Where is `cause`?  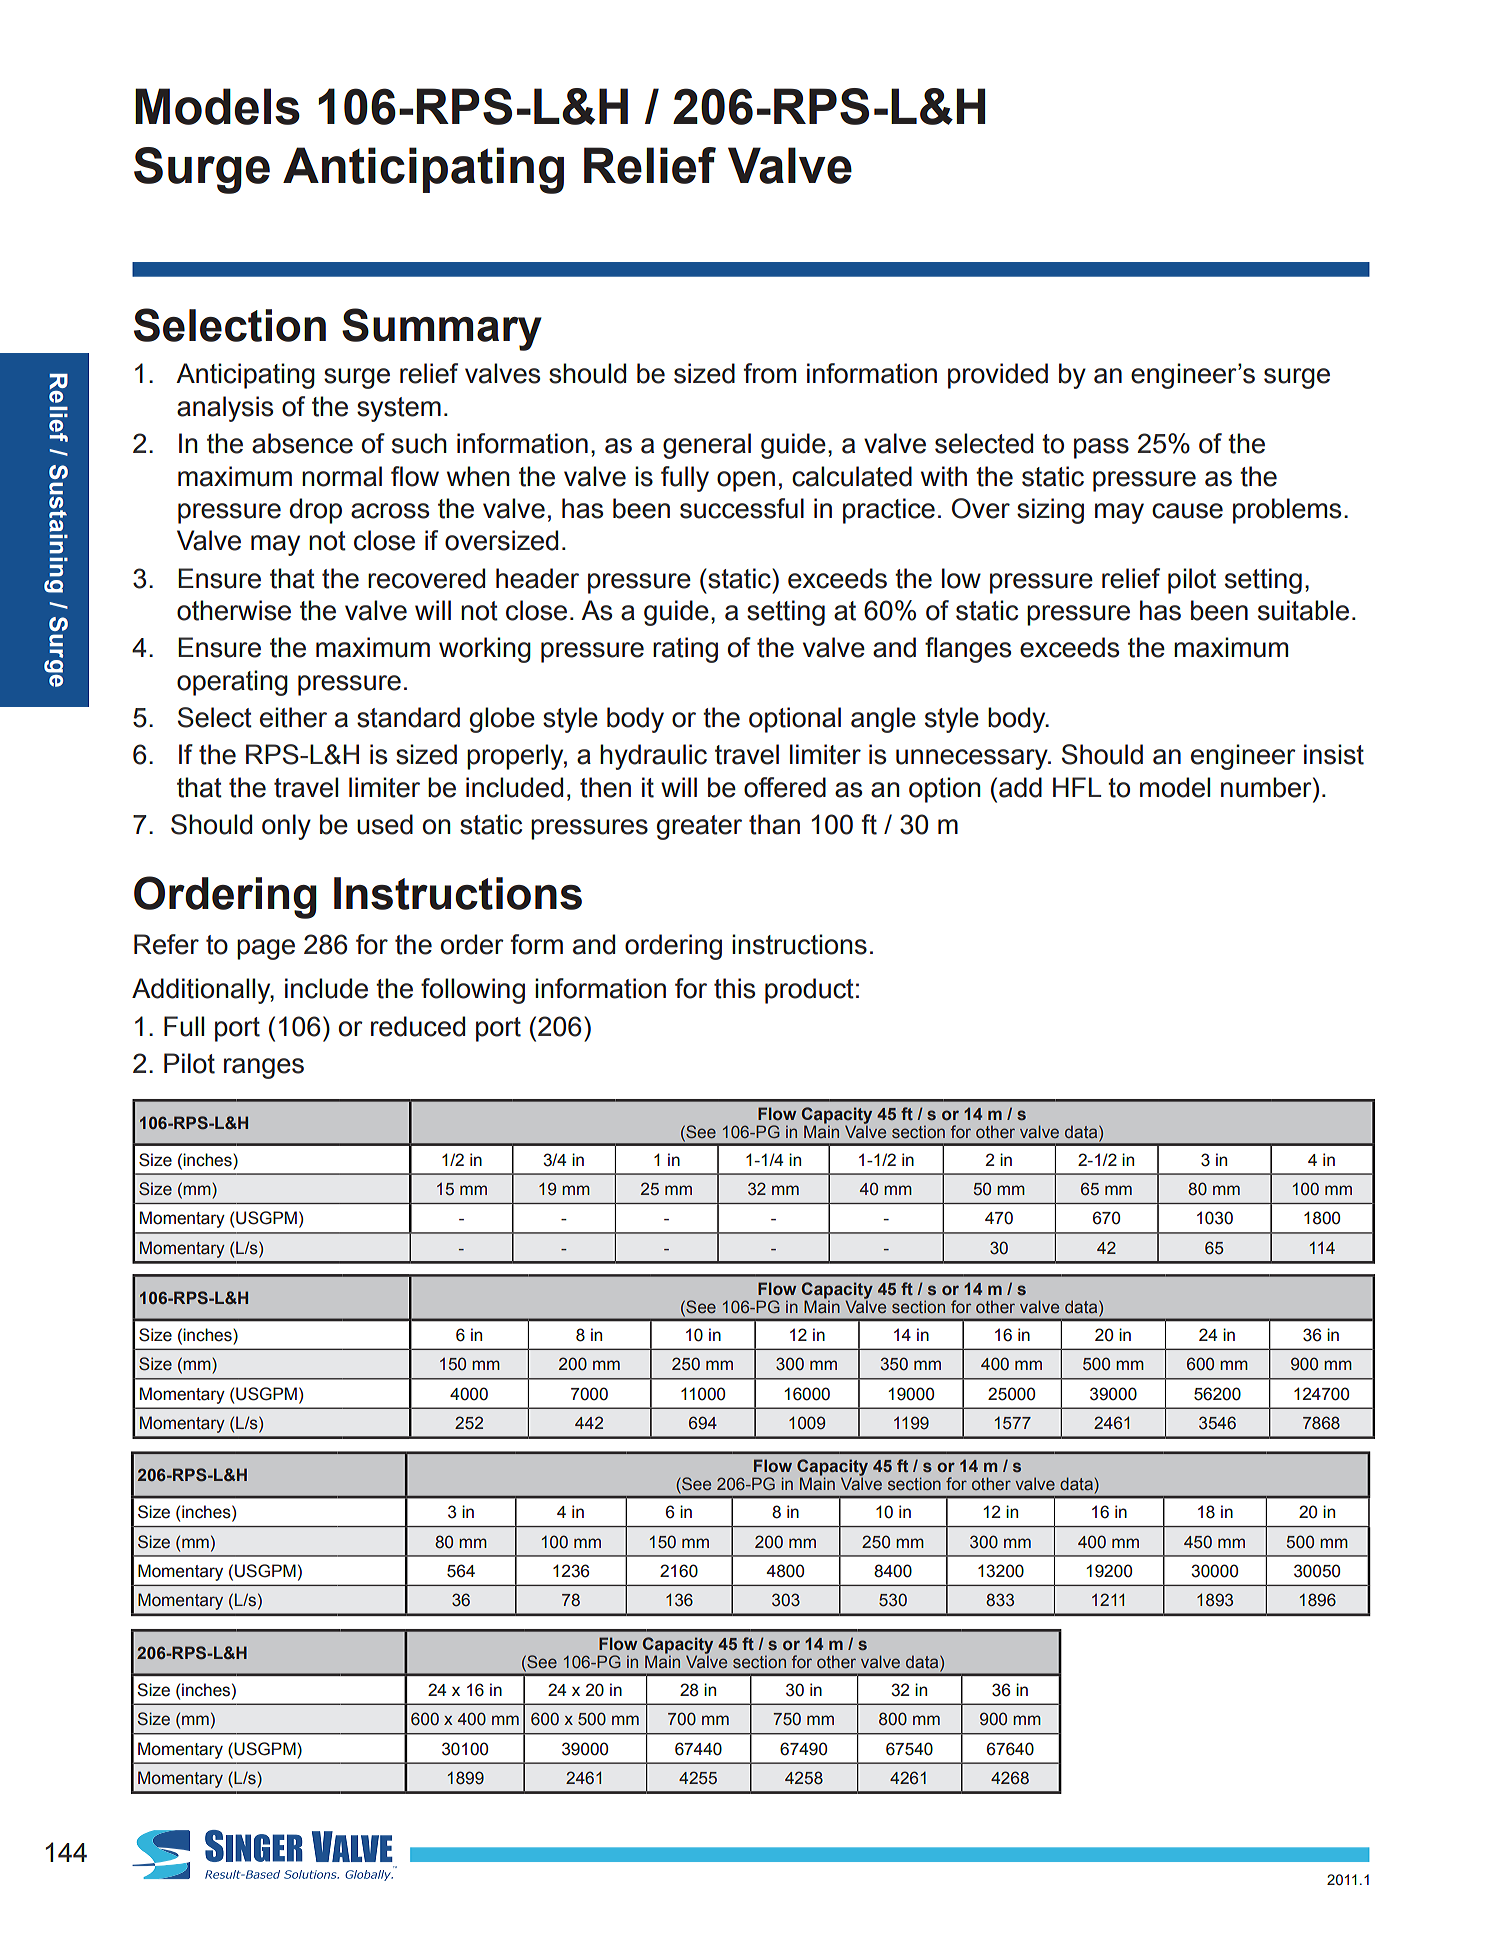
cause is located at coordinates (1187, 511).
